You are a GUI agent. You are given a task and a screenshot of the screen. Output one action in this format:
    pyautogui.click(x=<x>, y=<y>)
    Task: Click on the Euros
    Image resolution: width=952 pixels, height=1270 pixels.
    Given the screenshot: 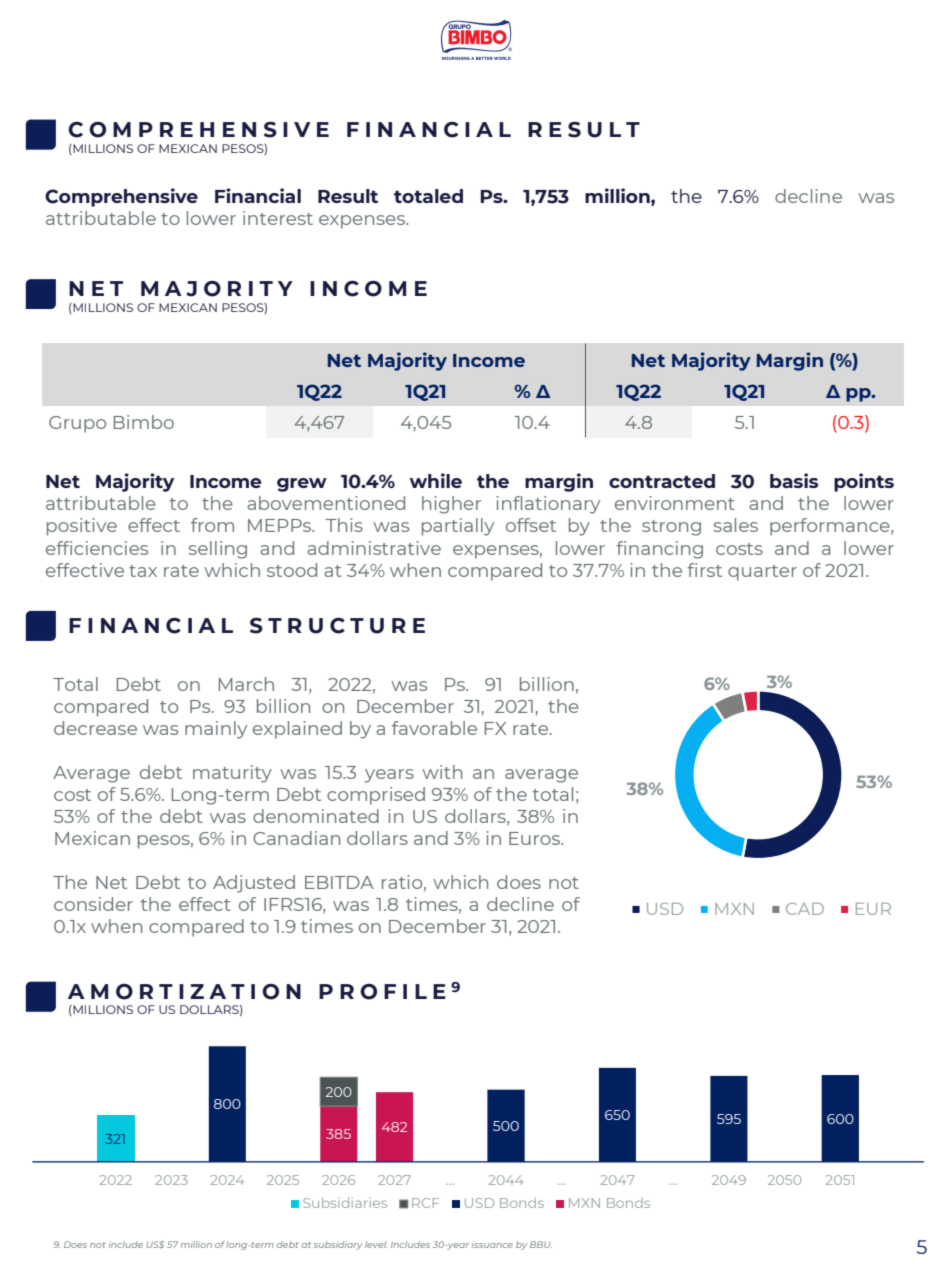 What is the action you would take?
    pyautogui.click(x=536, y=838)
